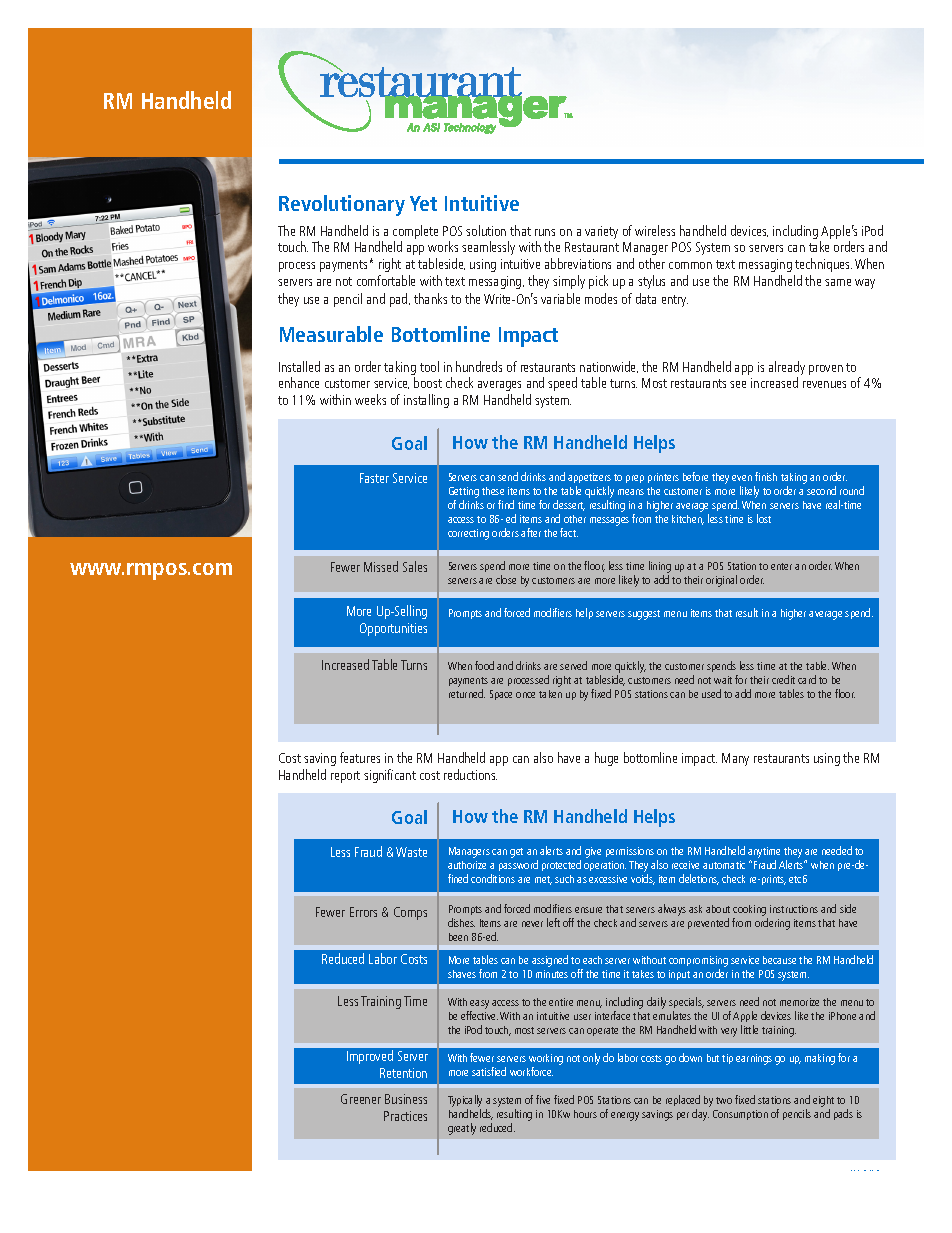  I want to click on credit, so click(783, 679).
